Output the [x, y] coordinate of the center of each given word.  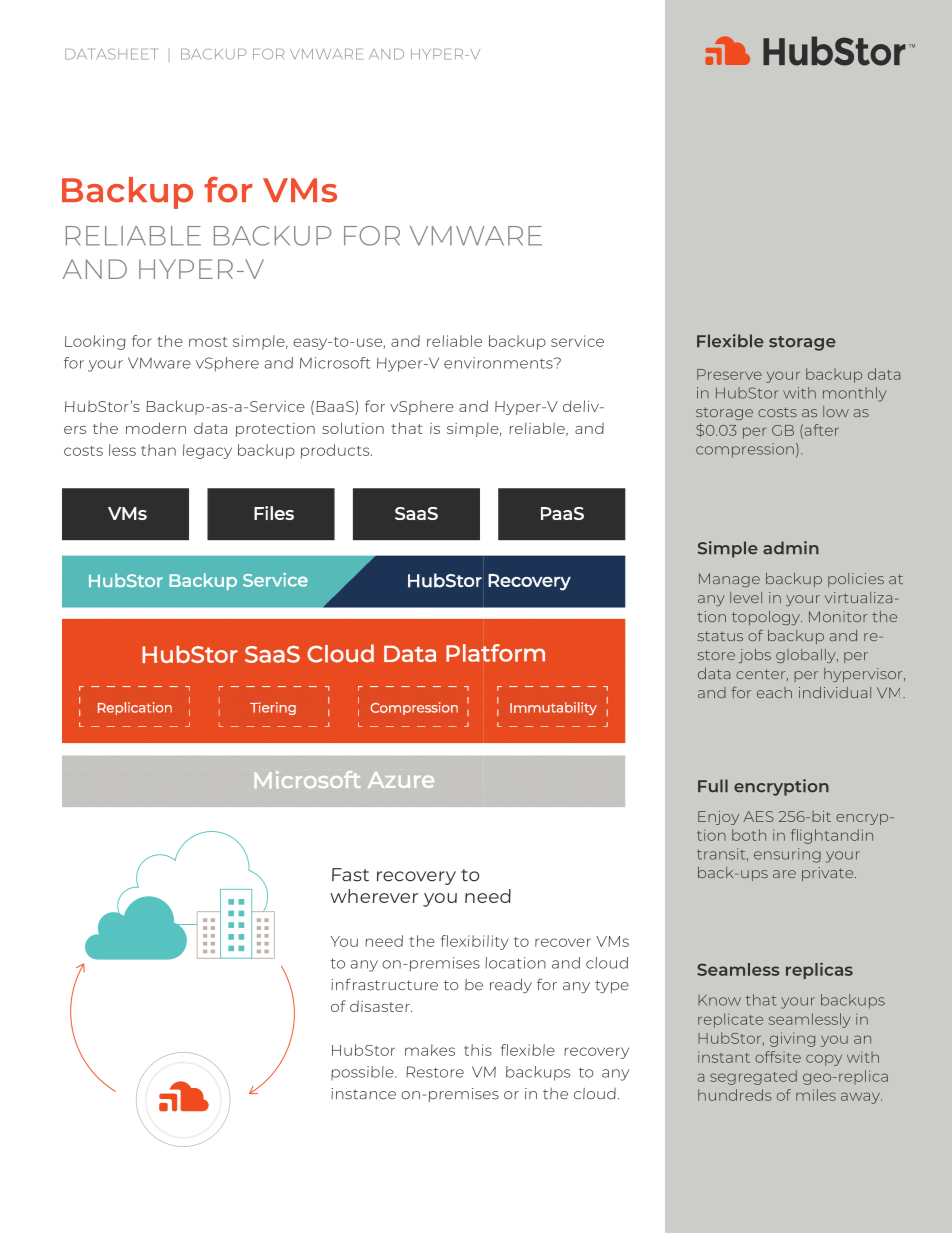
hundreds [735, 1095]
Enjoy [718, 818]
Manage [729, 580]
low [836, 411]
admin [791, 548]
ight [814, 836]
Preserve [729, 374]
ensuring [787, 855]
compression [745, 450]
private [829, 874]
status [720, 636]
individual [835, 692]
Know [719, 1000]
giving [792, 1039]
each [774, 692]
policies [856, 580]
